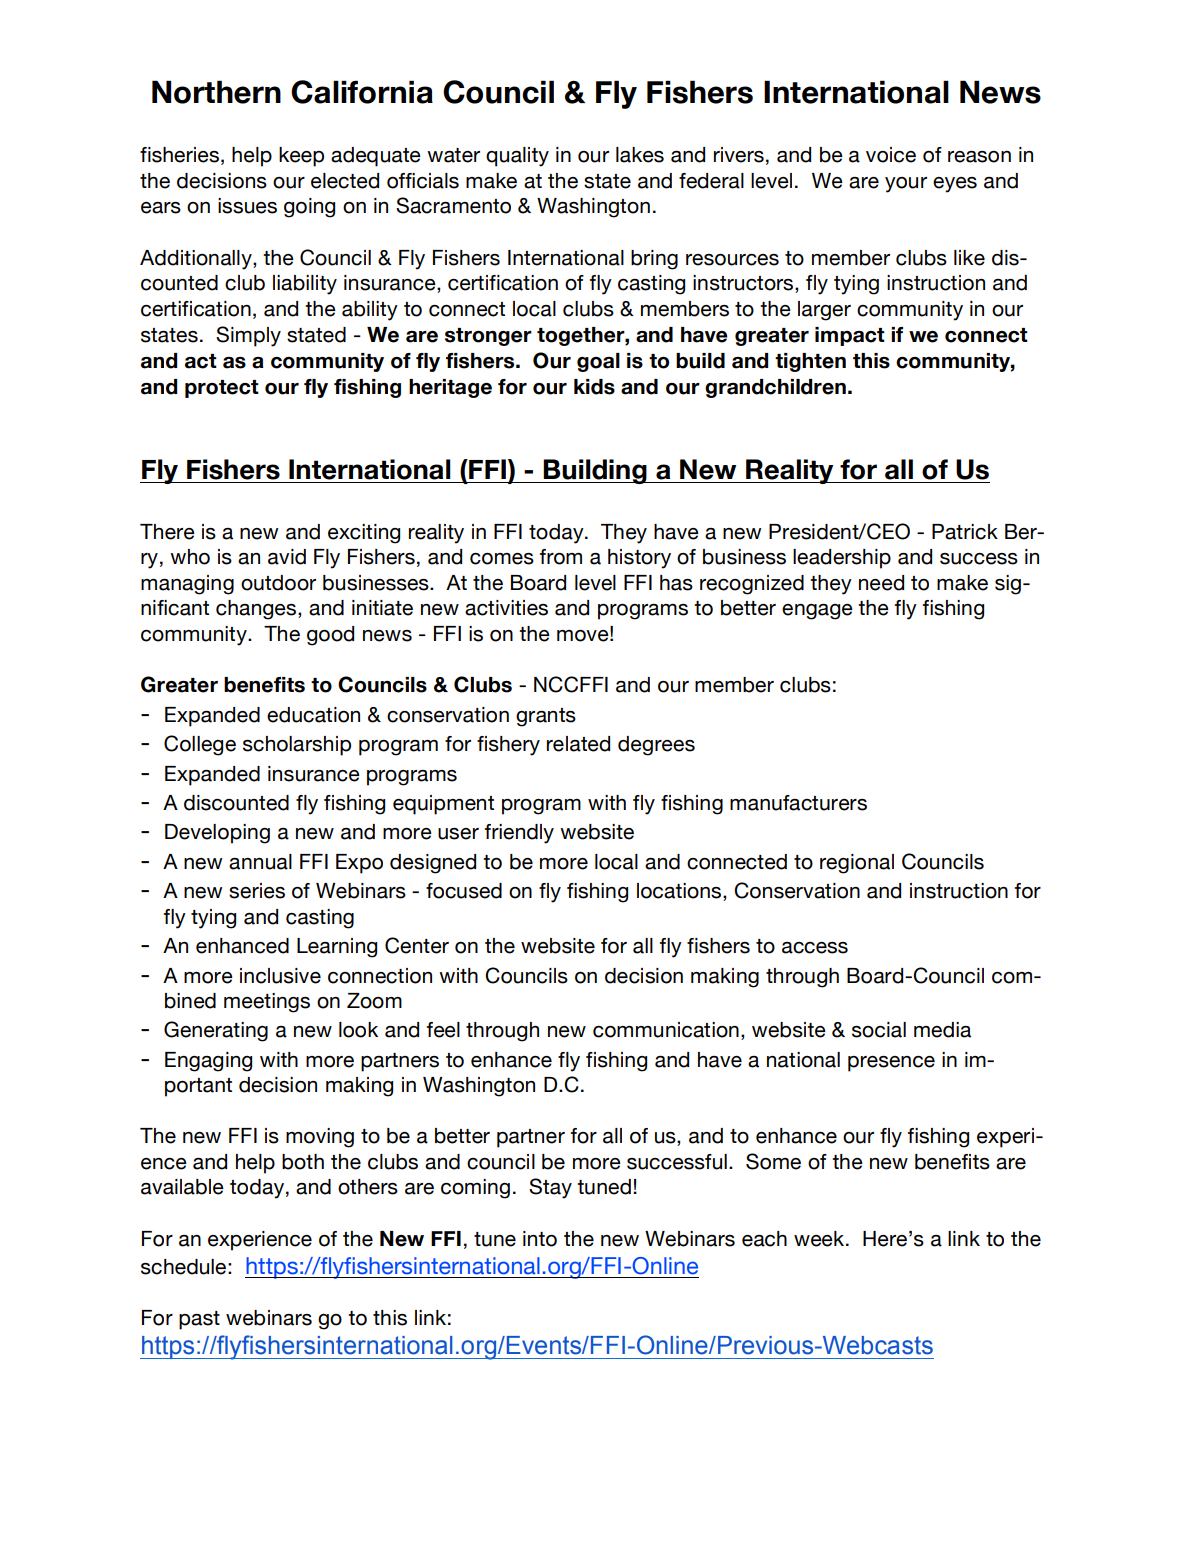 The image size is (1191, 1542). Describe the element at coordinates (301, 157) in the page. I see `keep` at that location.
